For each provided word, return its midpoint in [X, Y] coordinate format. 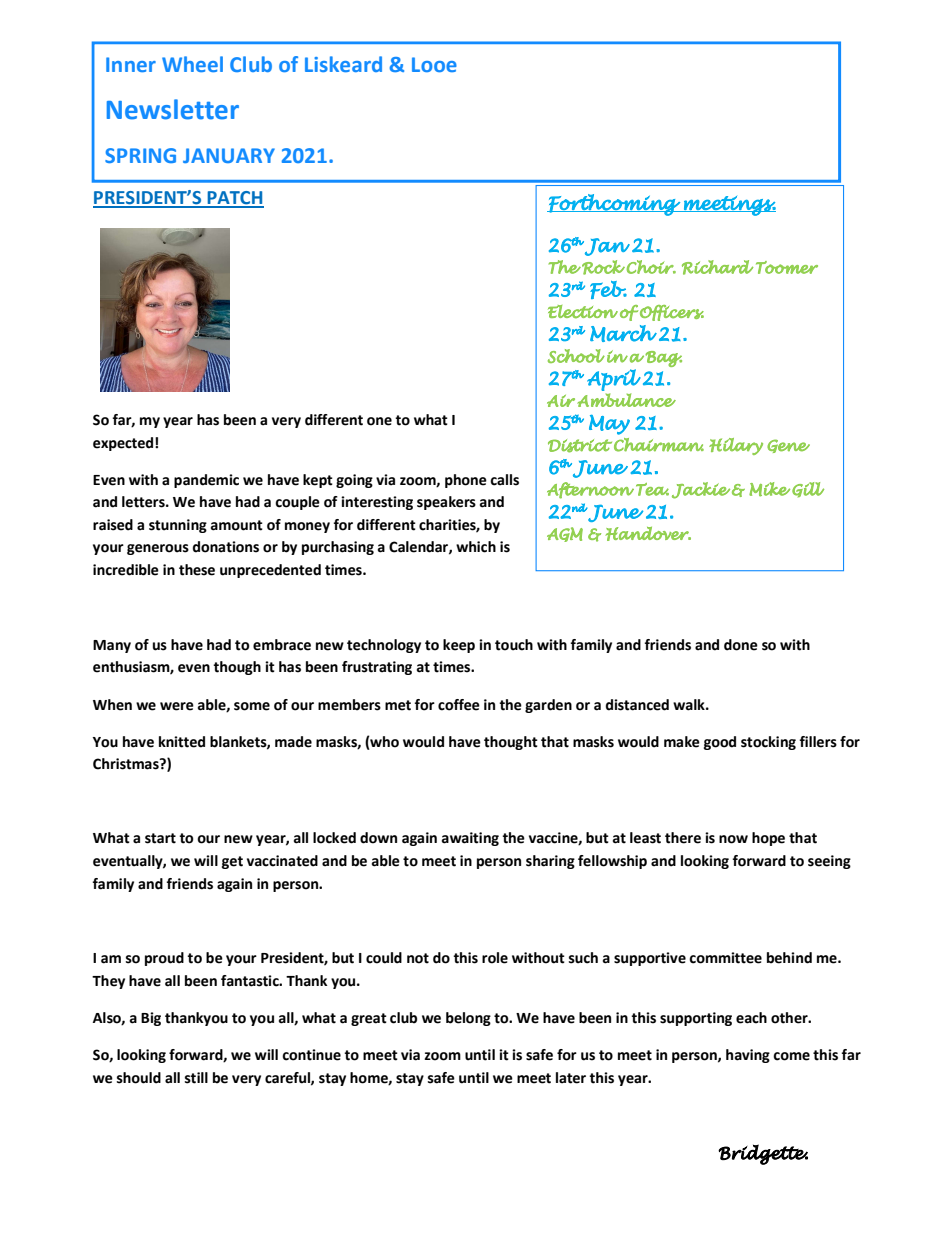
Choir [651, 267]
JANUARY [229, 155]
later [571, 1078]
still [196, 1078]
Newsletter [173, 109]
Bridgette [763, 1154]
